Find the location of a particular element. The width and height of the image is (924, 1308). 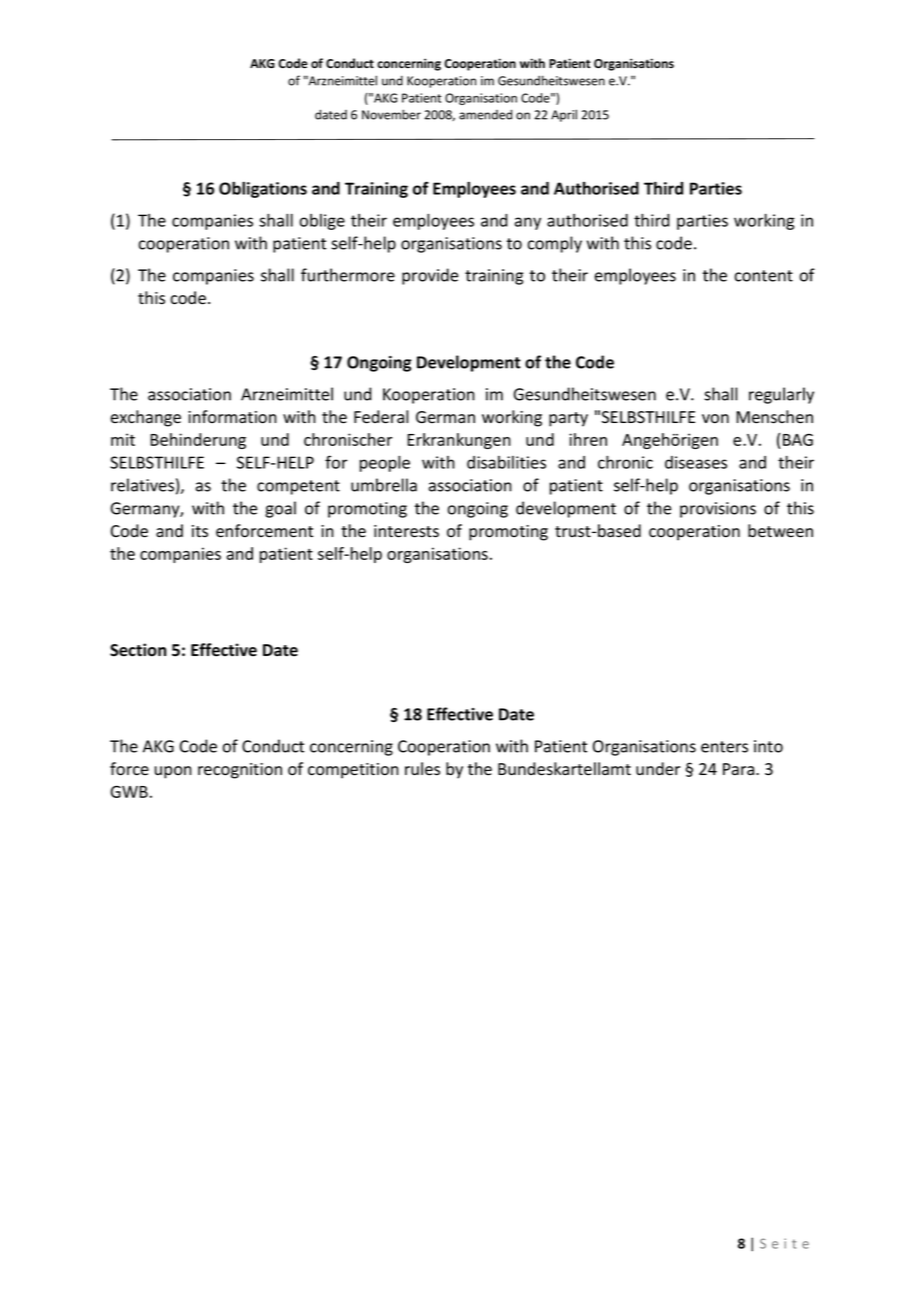

Obligations is located at coordinates (263, 190).
